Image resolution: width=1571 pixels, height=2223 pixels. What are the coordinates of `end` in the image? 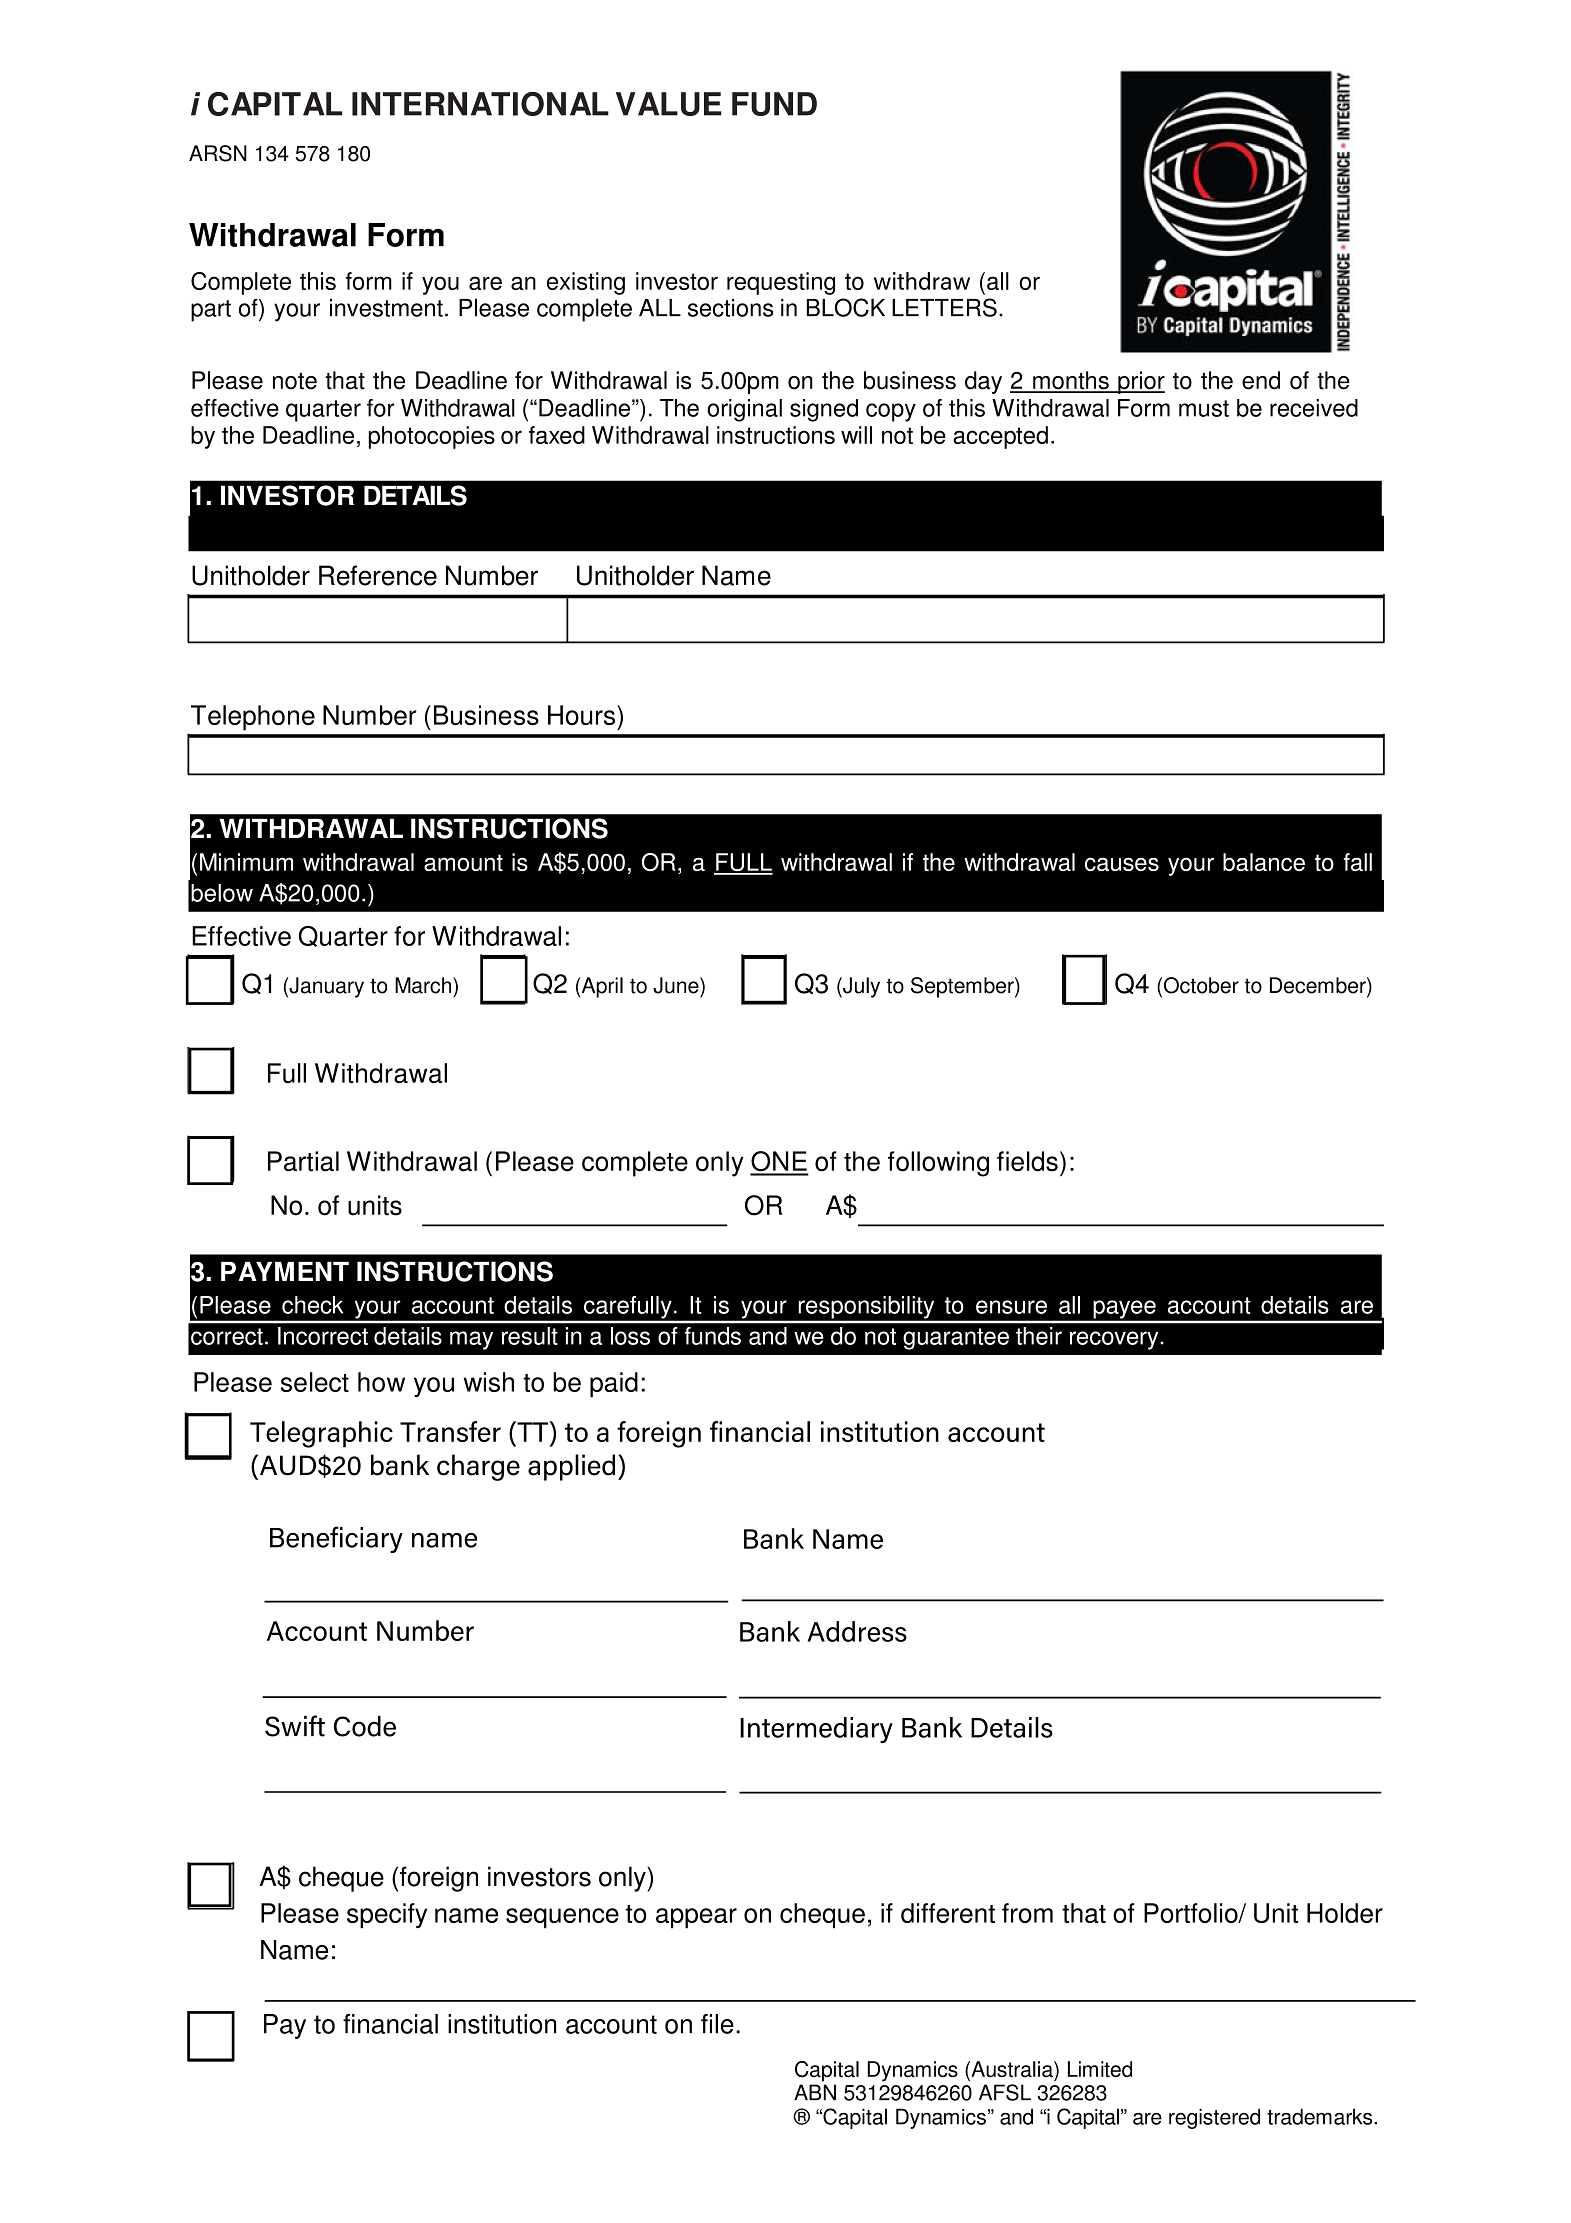 It's located at (1261, 380).
